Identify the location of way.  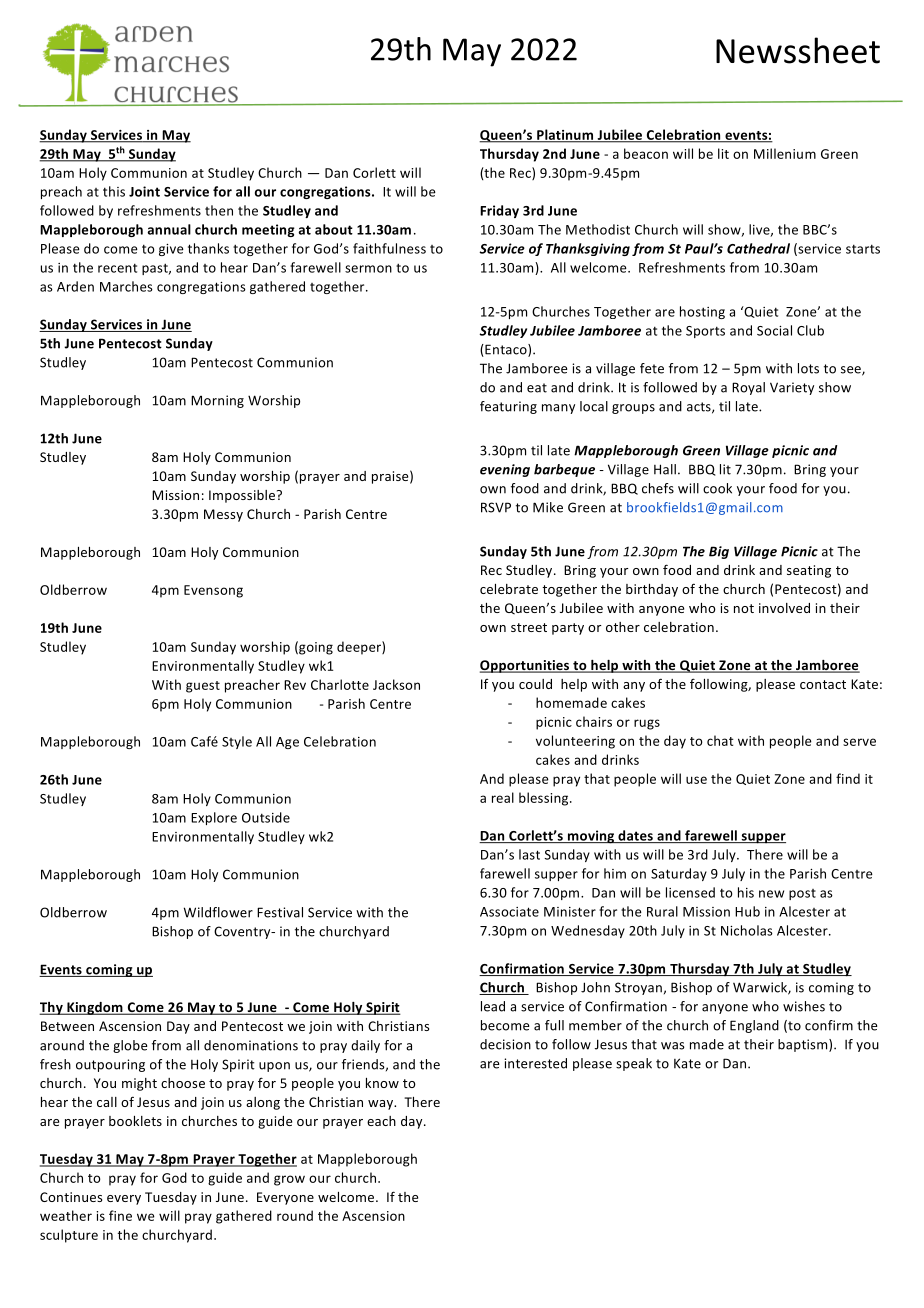
(382, 1105).
